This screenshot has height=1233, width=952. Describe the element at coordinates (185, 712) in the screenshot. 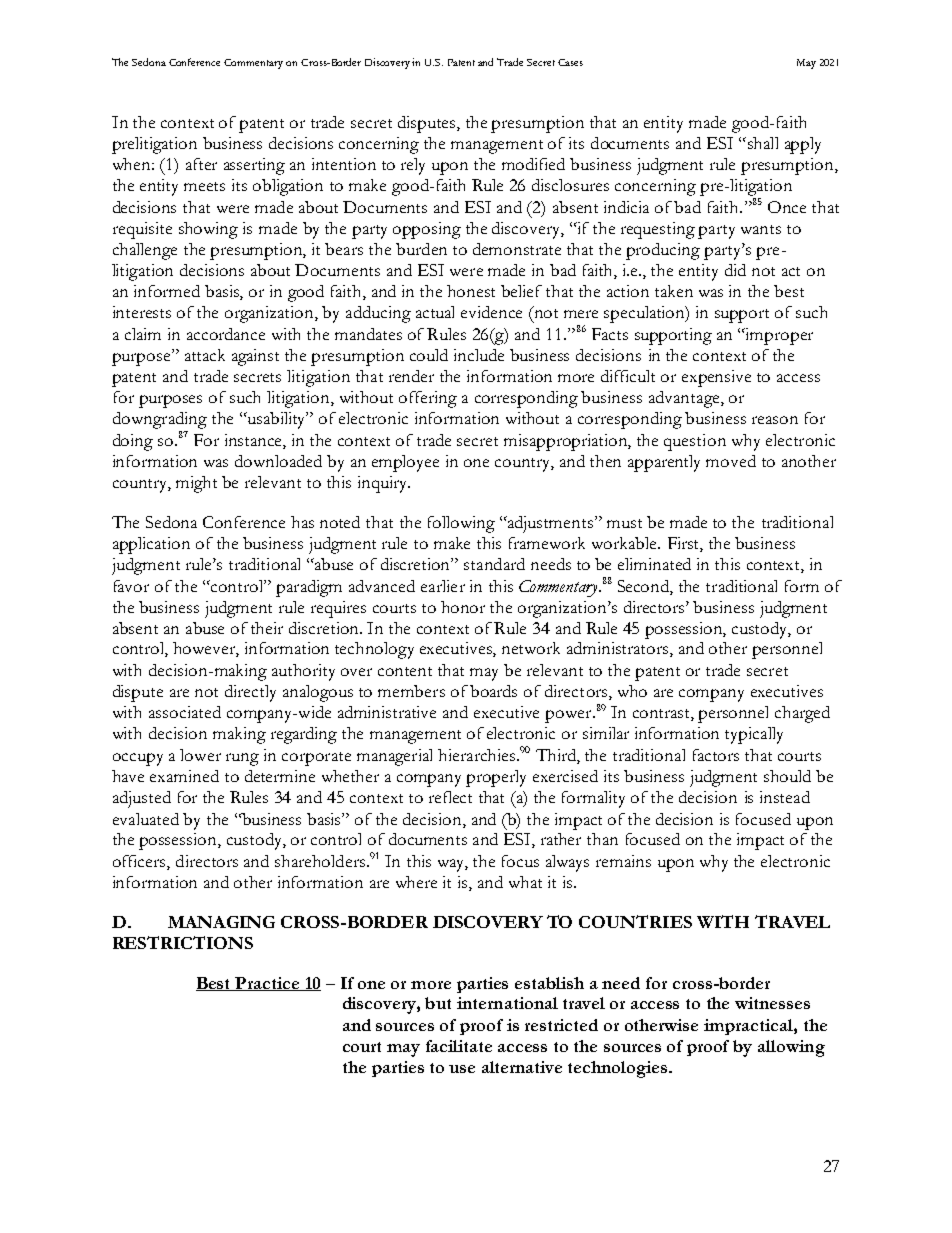

I see `associated` at that location.
